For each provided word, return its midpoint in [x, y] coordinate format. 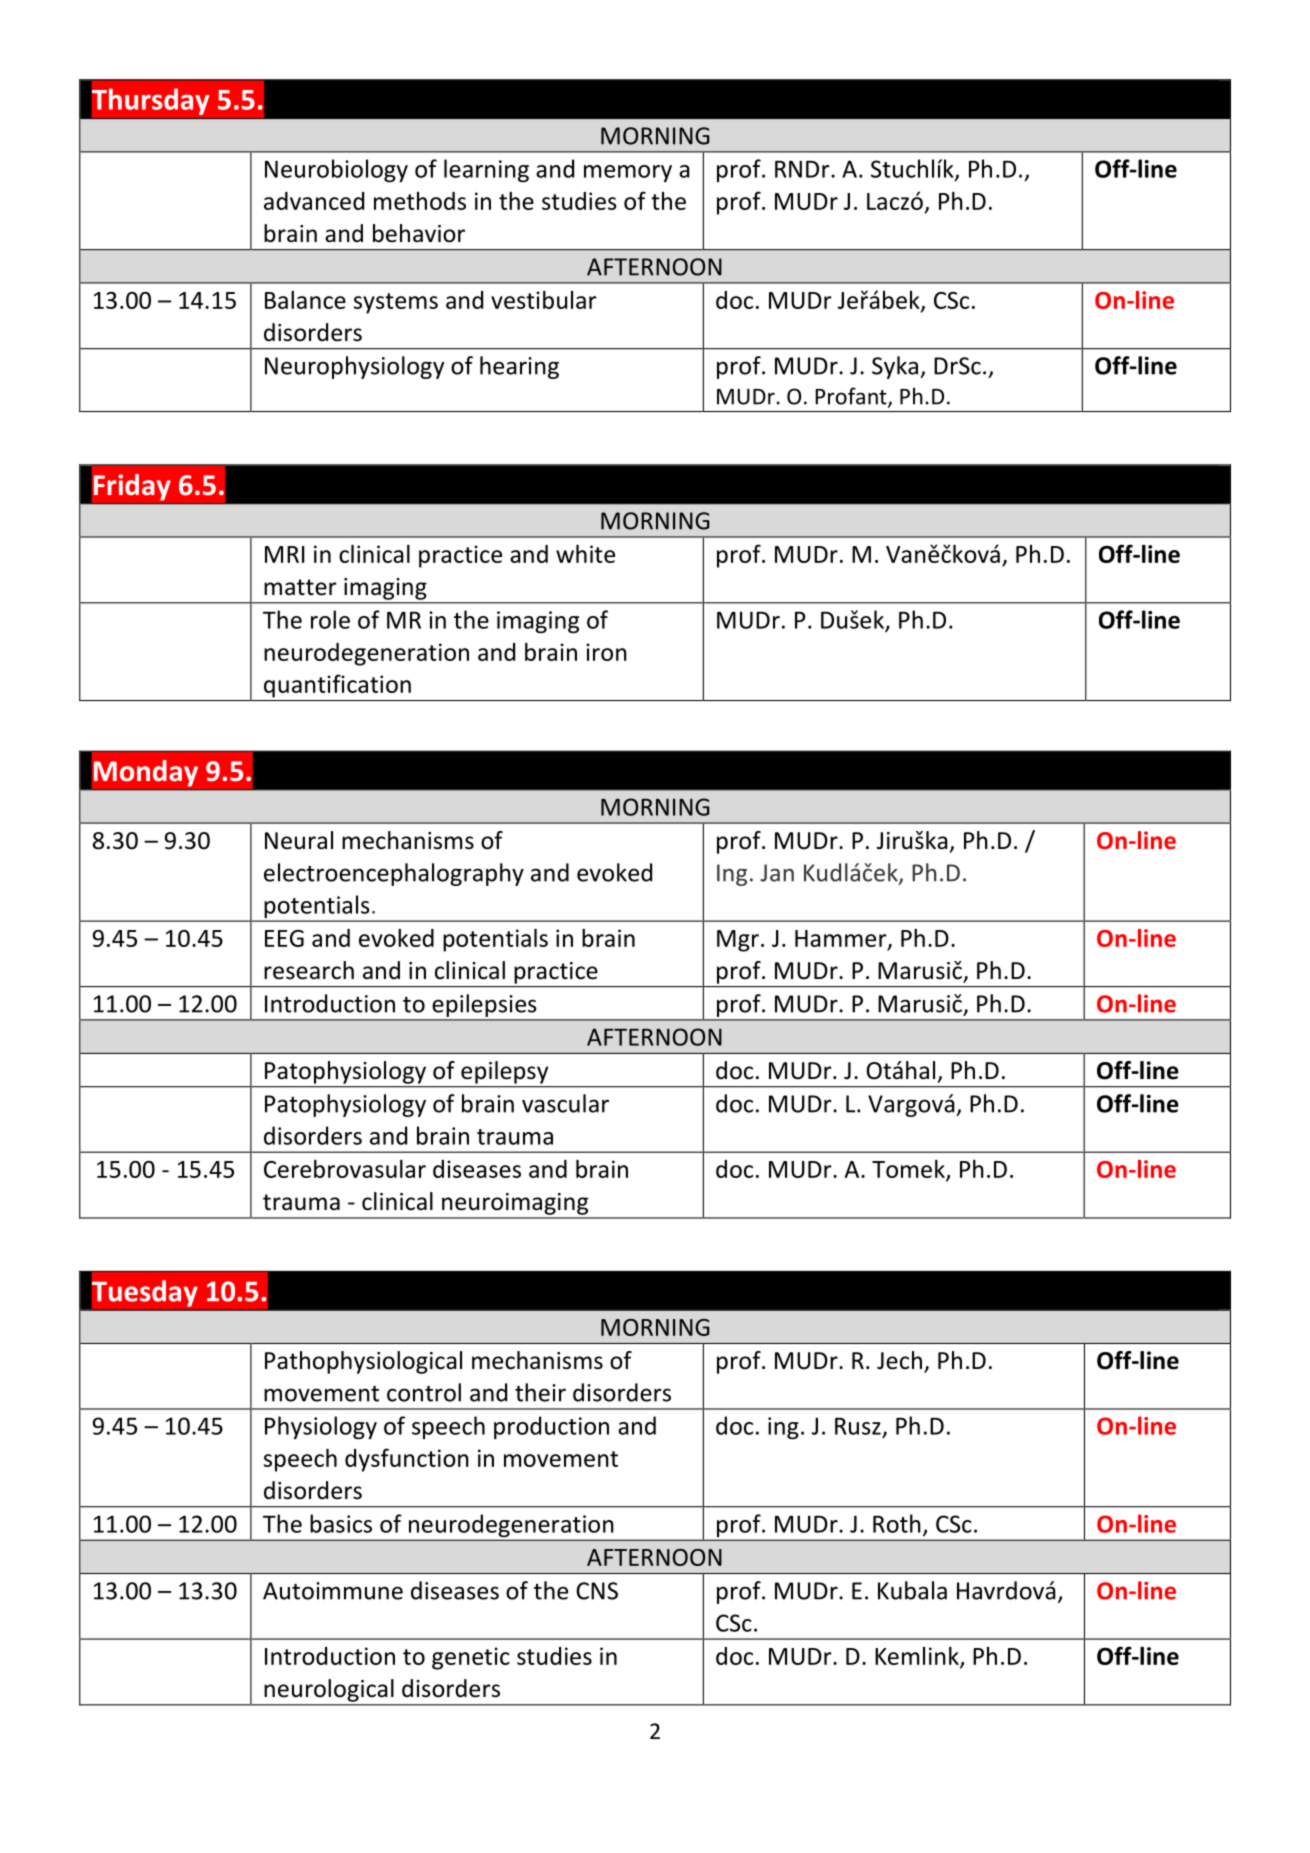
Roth [897, 1523]
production [551, 1427]
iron [606, 652]
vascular [565, 1103]
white [585, 554]
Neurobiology [336, 170]
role [330, 619]
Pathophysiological [363, 1362]
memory [628, 173]
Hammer [842, 939]
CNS [597, 1591]
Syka [895, 367]
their [540, 1392]
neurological [329, 1690]
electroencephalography [394, 874]
